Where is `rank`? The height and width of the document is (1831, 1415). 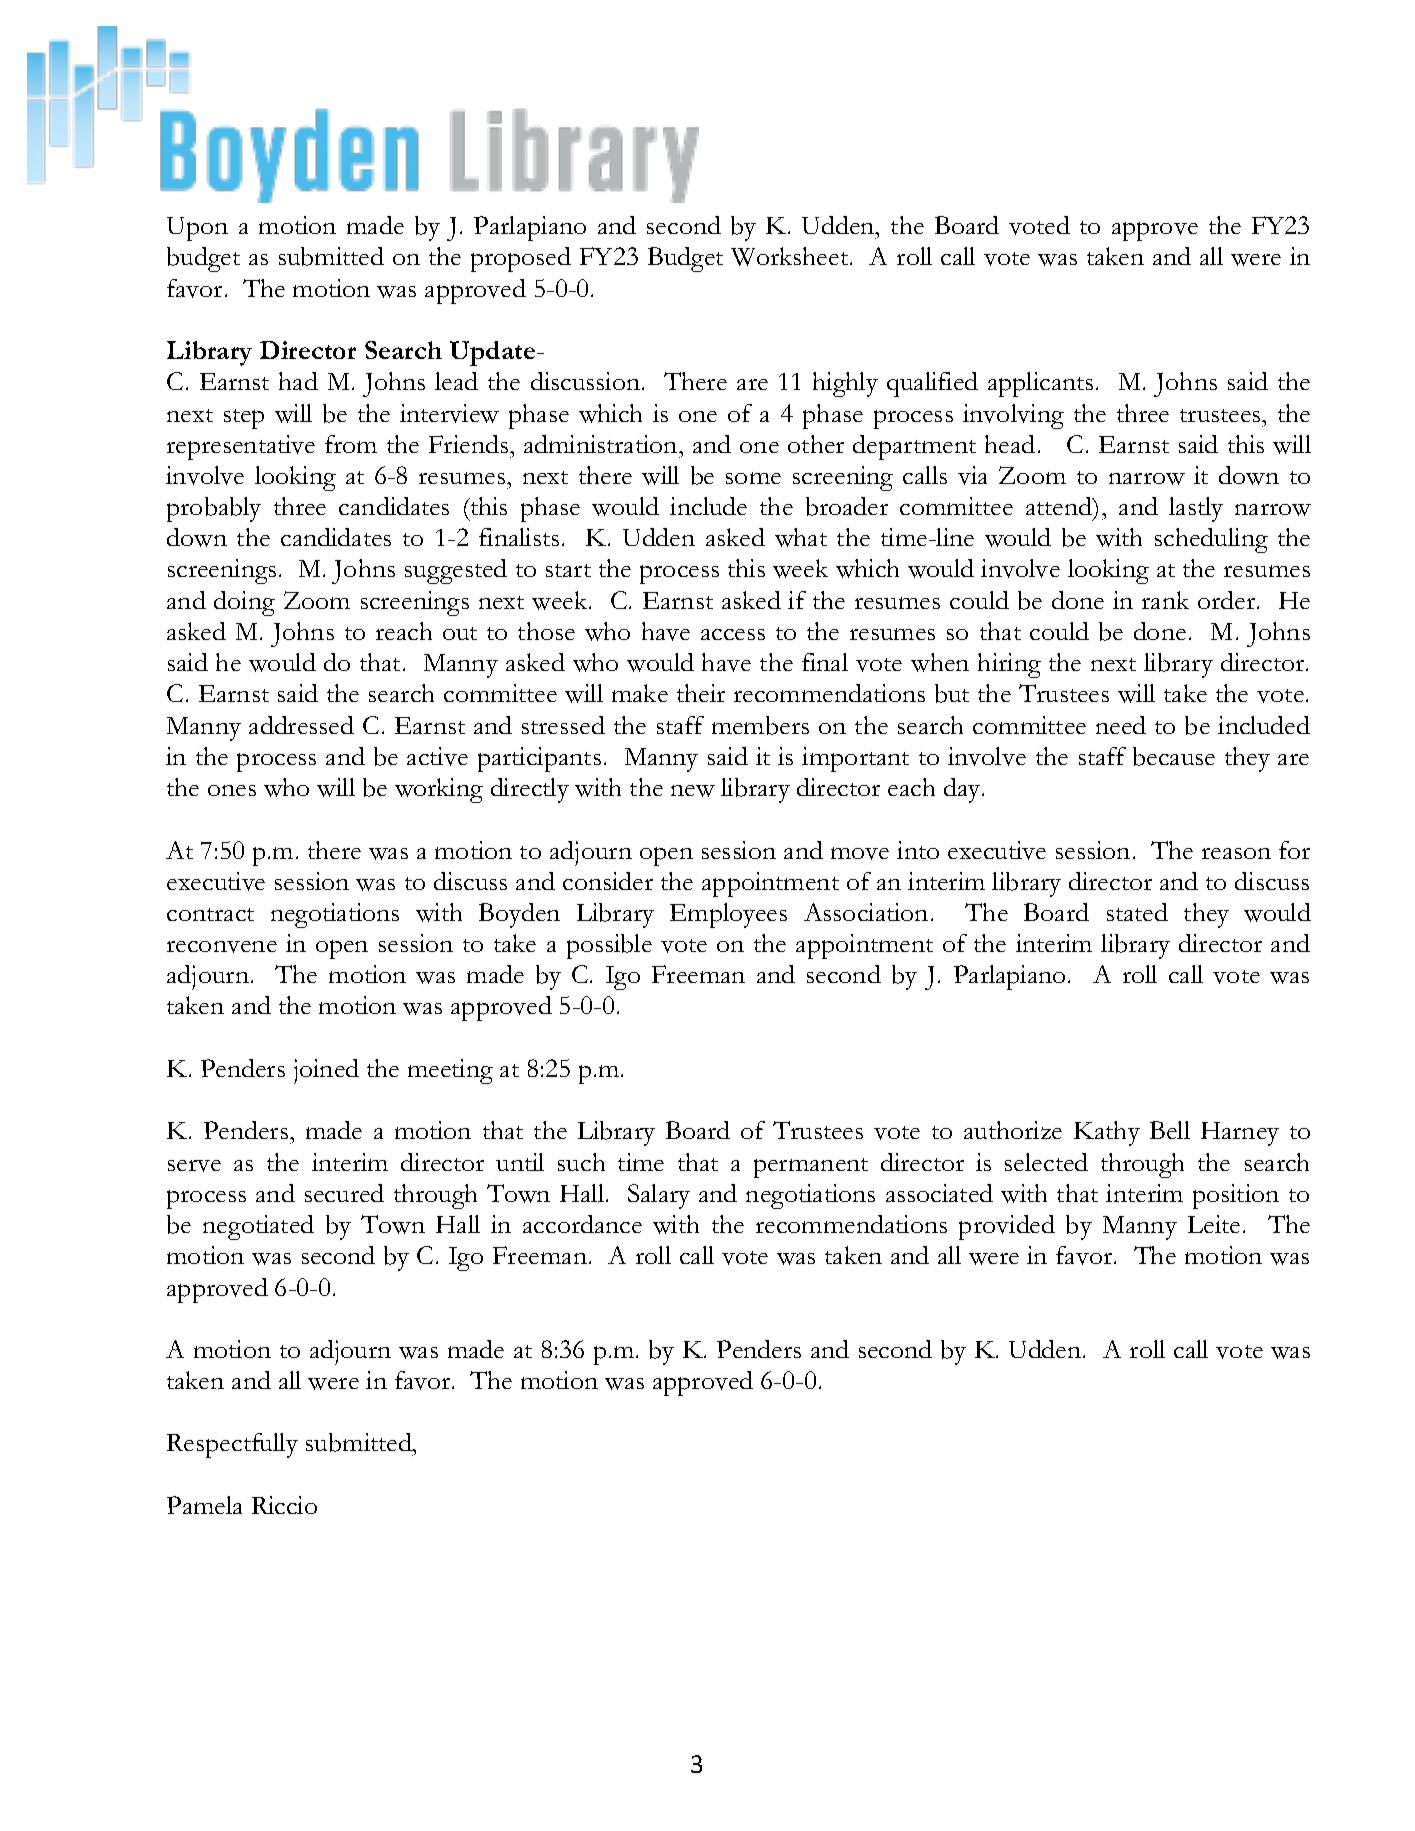 rank is located at coordinates (1165, 600).
